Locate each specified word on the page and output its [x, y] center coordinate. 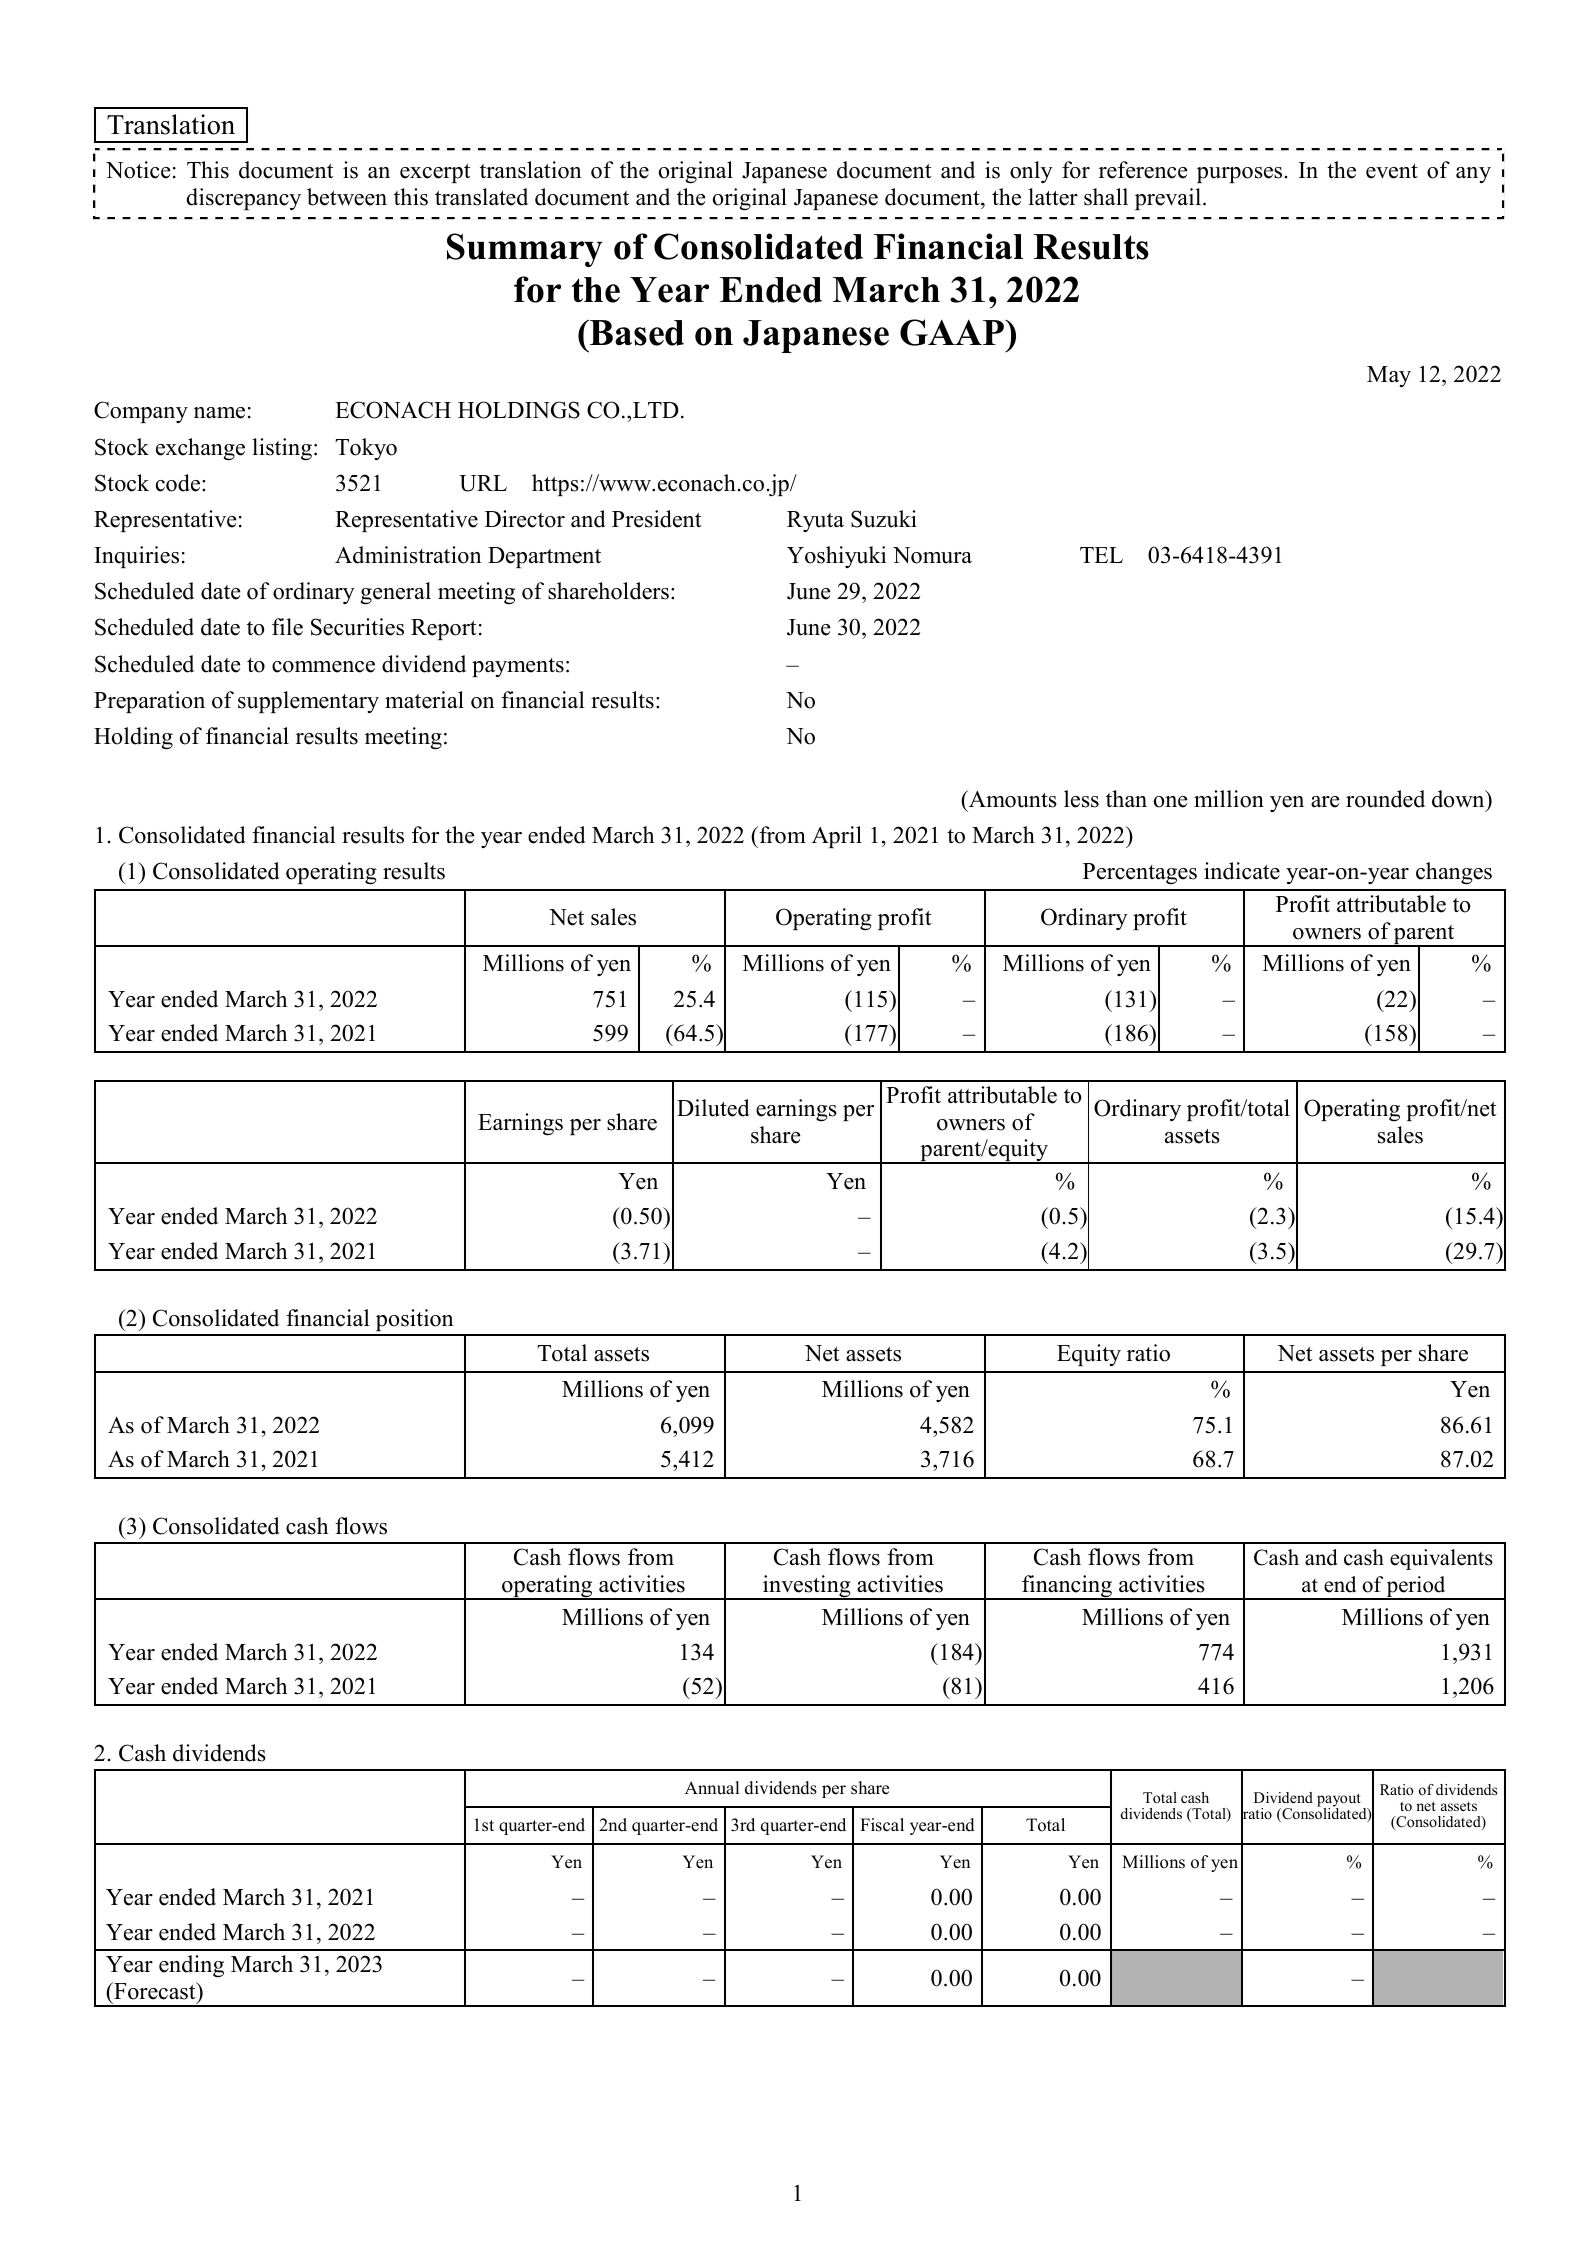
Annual [712, 1788]
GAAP [953, 332]
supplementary [308, 702]
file [287, 627]
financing [1067, 1587]
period [1416, 1588]
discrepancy [244, 199]
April [837, 837]
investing [807, 1587]
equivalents [1441, 1559]
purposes [1239, 175]
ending [191, 1966]
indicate [1242, 871]
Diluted [713, 1108]
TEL [1101, 555]
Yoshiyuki [836, 557]
